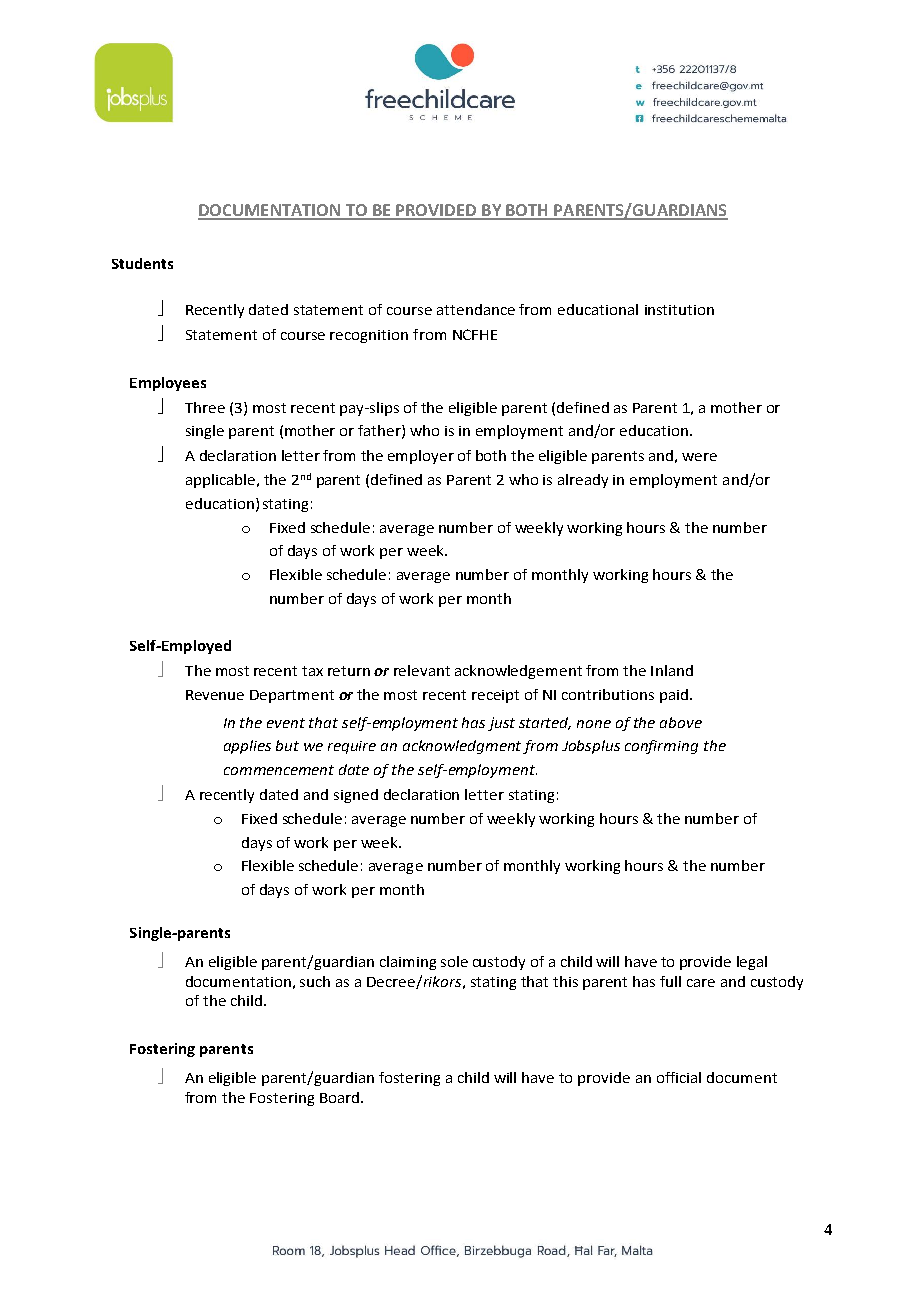 This image has height=1307, width=924. Describe the element at coordinates (215, 695) in the image. I see `Revenue` at that location.
